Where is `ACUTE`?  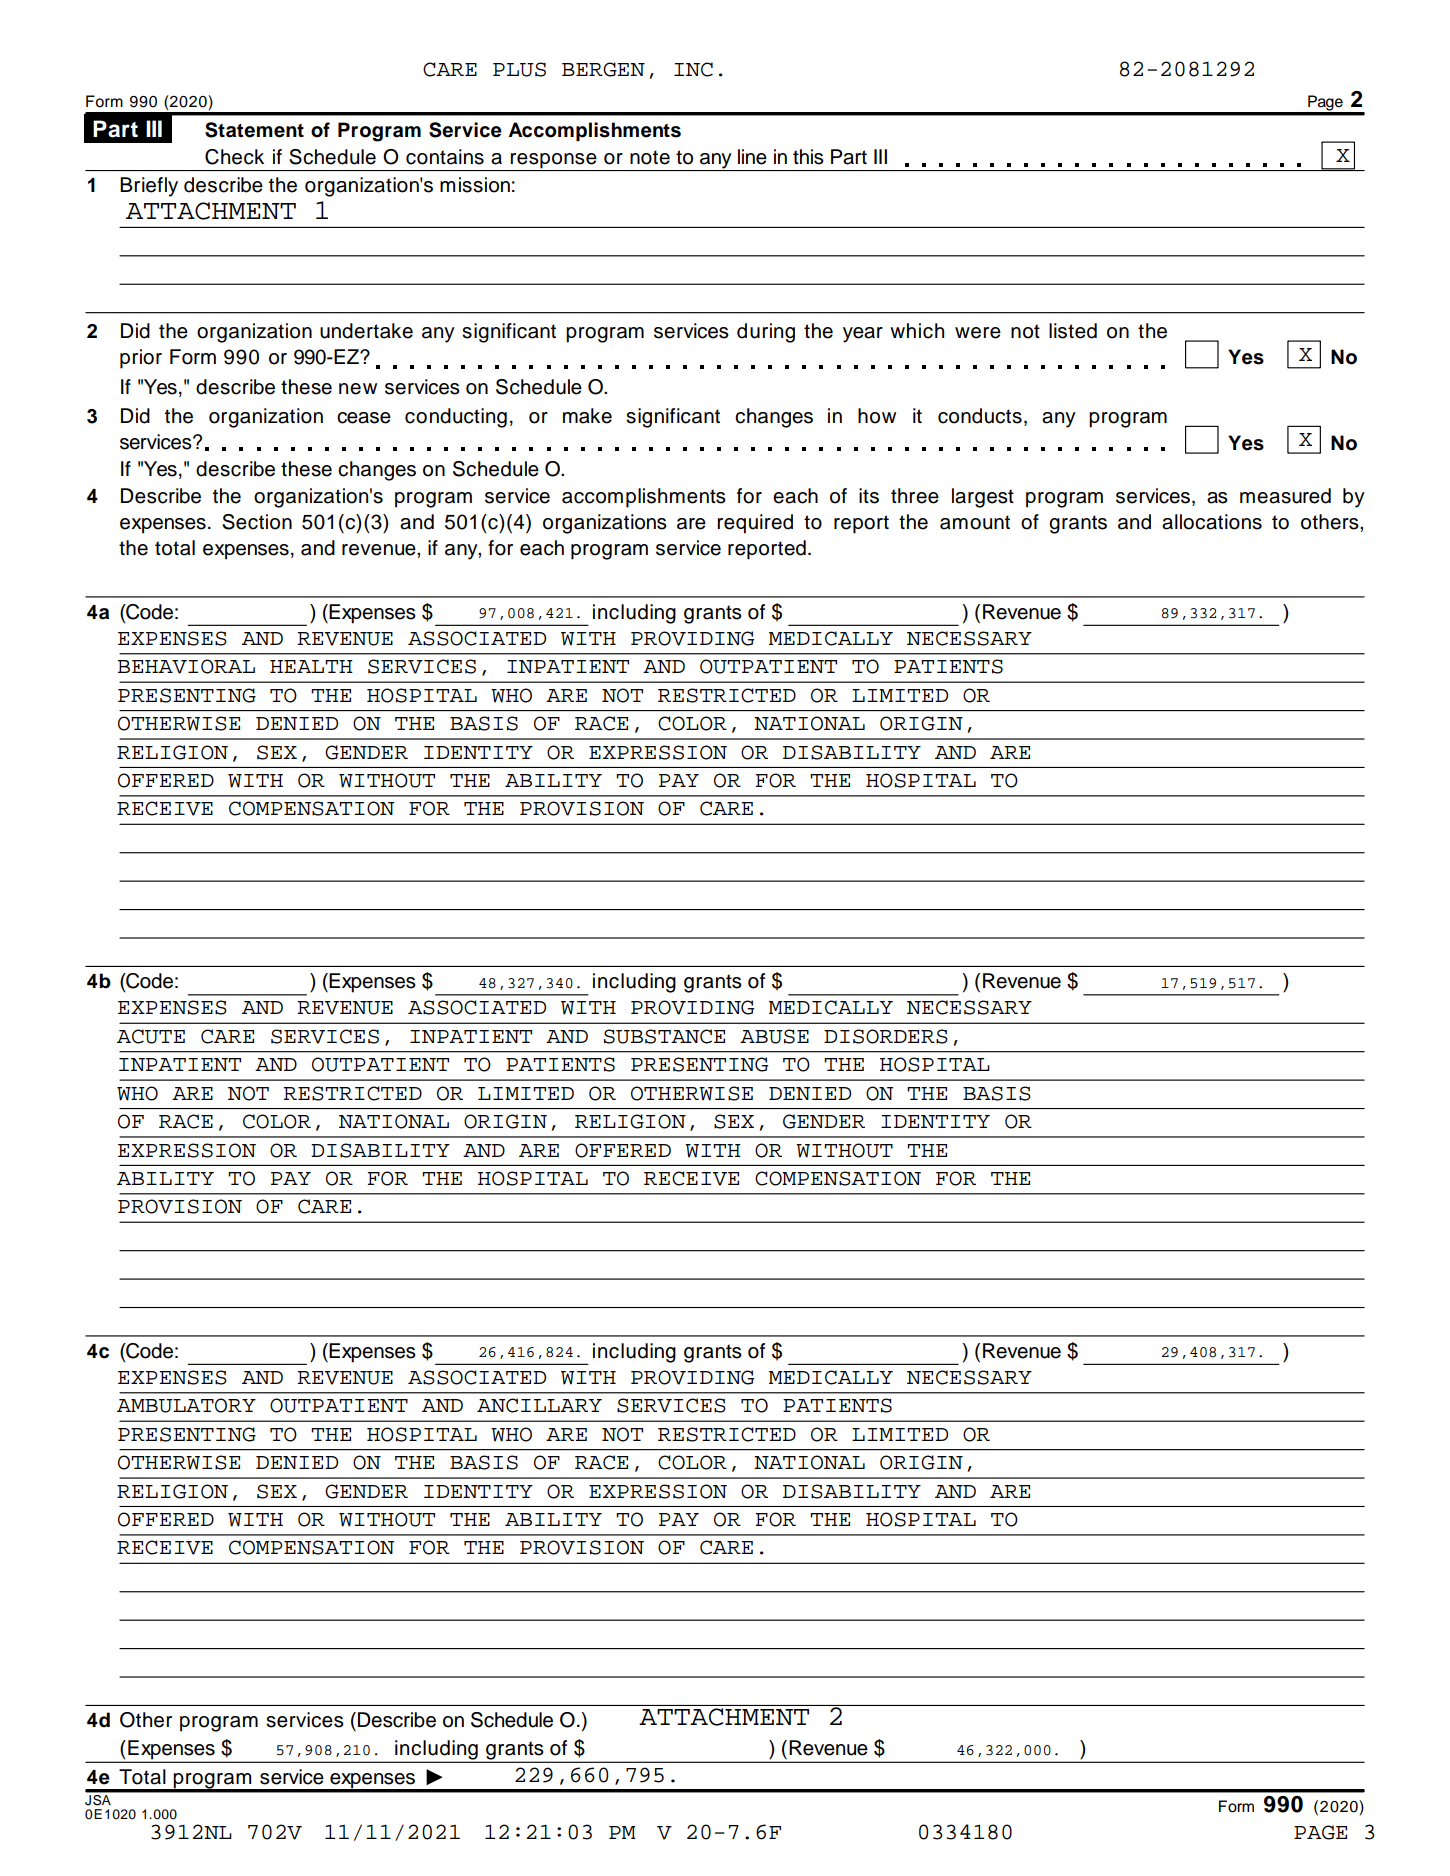 ACUTE is located at coordinates (151, 1036).
